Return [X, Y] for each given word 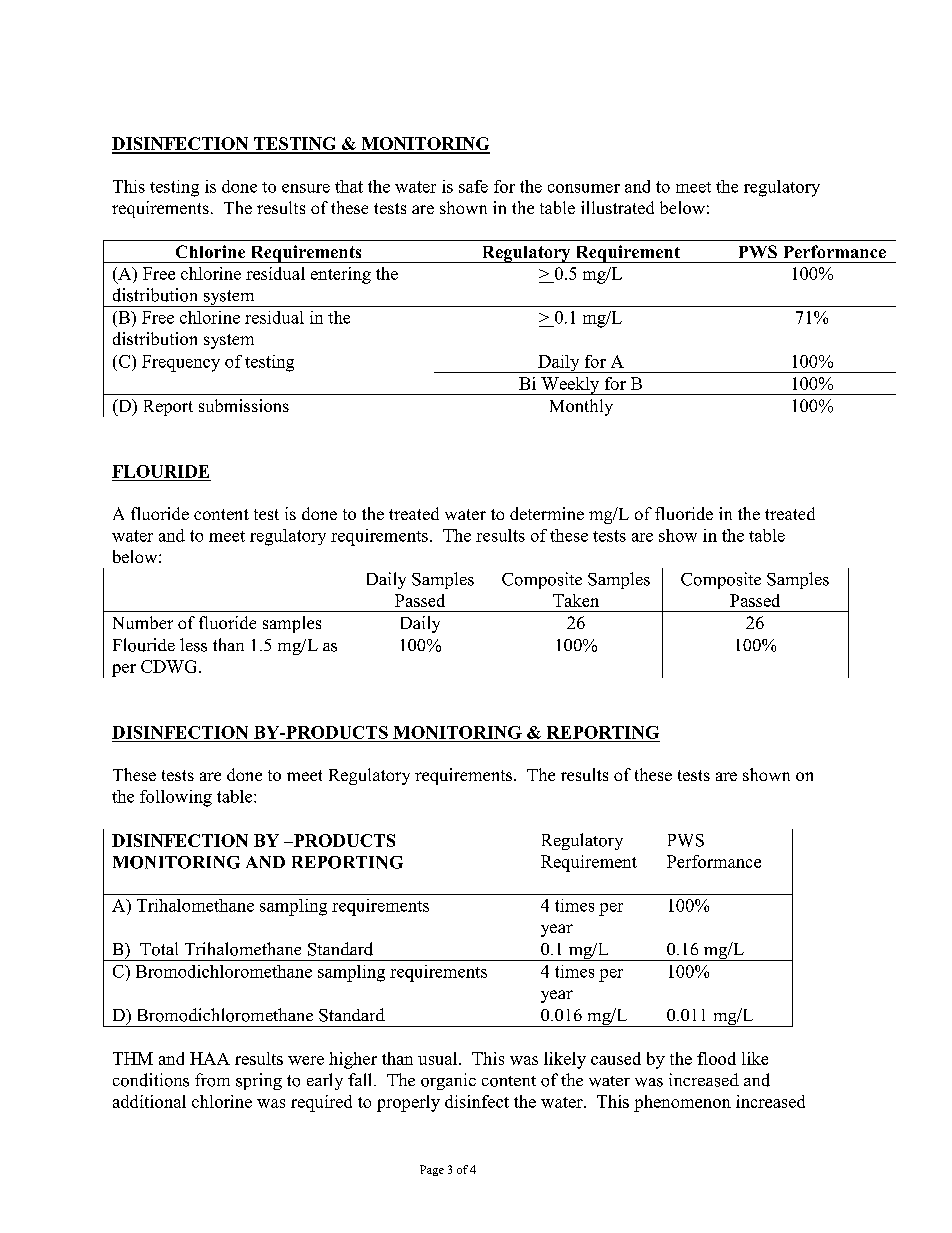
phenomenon [682, 1103]
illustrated [617, 207]
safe [473, 186]
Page [432, 1170]
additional [149, 1101]
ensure [306, 188]
